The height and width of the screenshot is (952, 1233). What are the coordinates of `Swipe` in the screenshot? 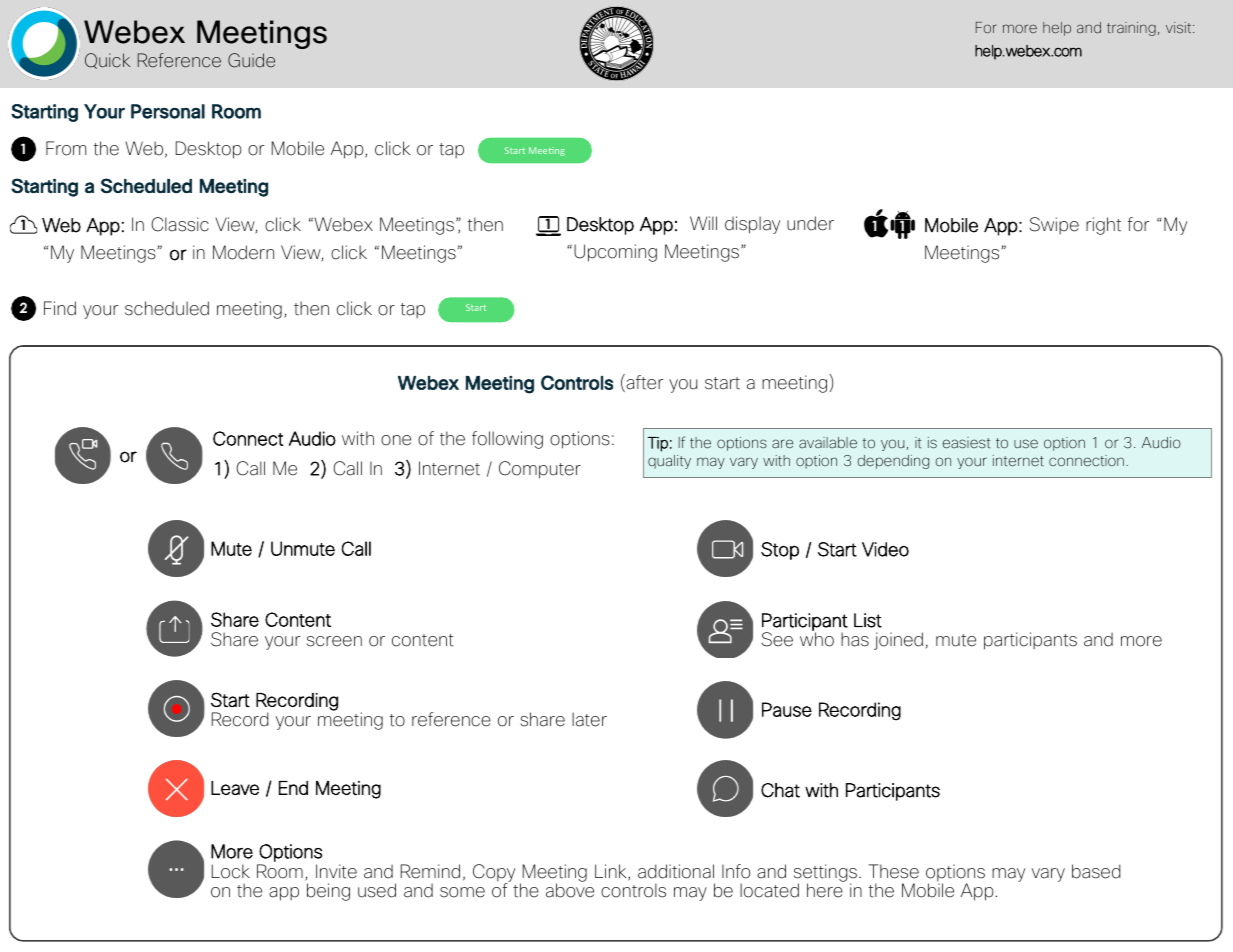 It's located at (1054, 225).
